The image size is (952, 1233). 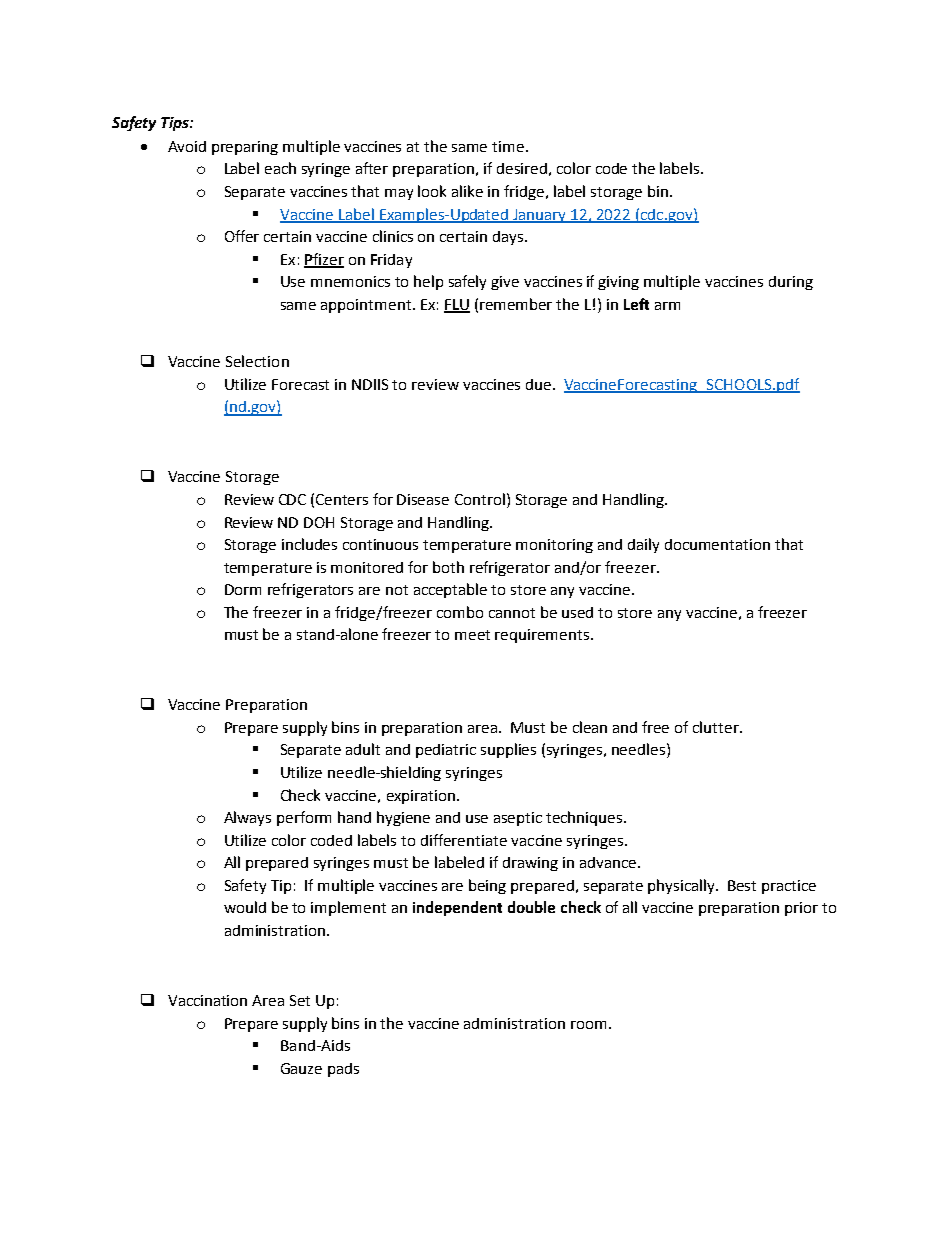 I want to click on during, so click(x=791, y=283).
